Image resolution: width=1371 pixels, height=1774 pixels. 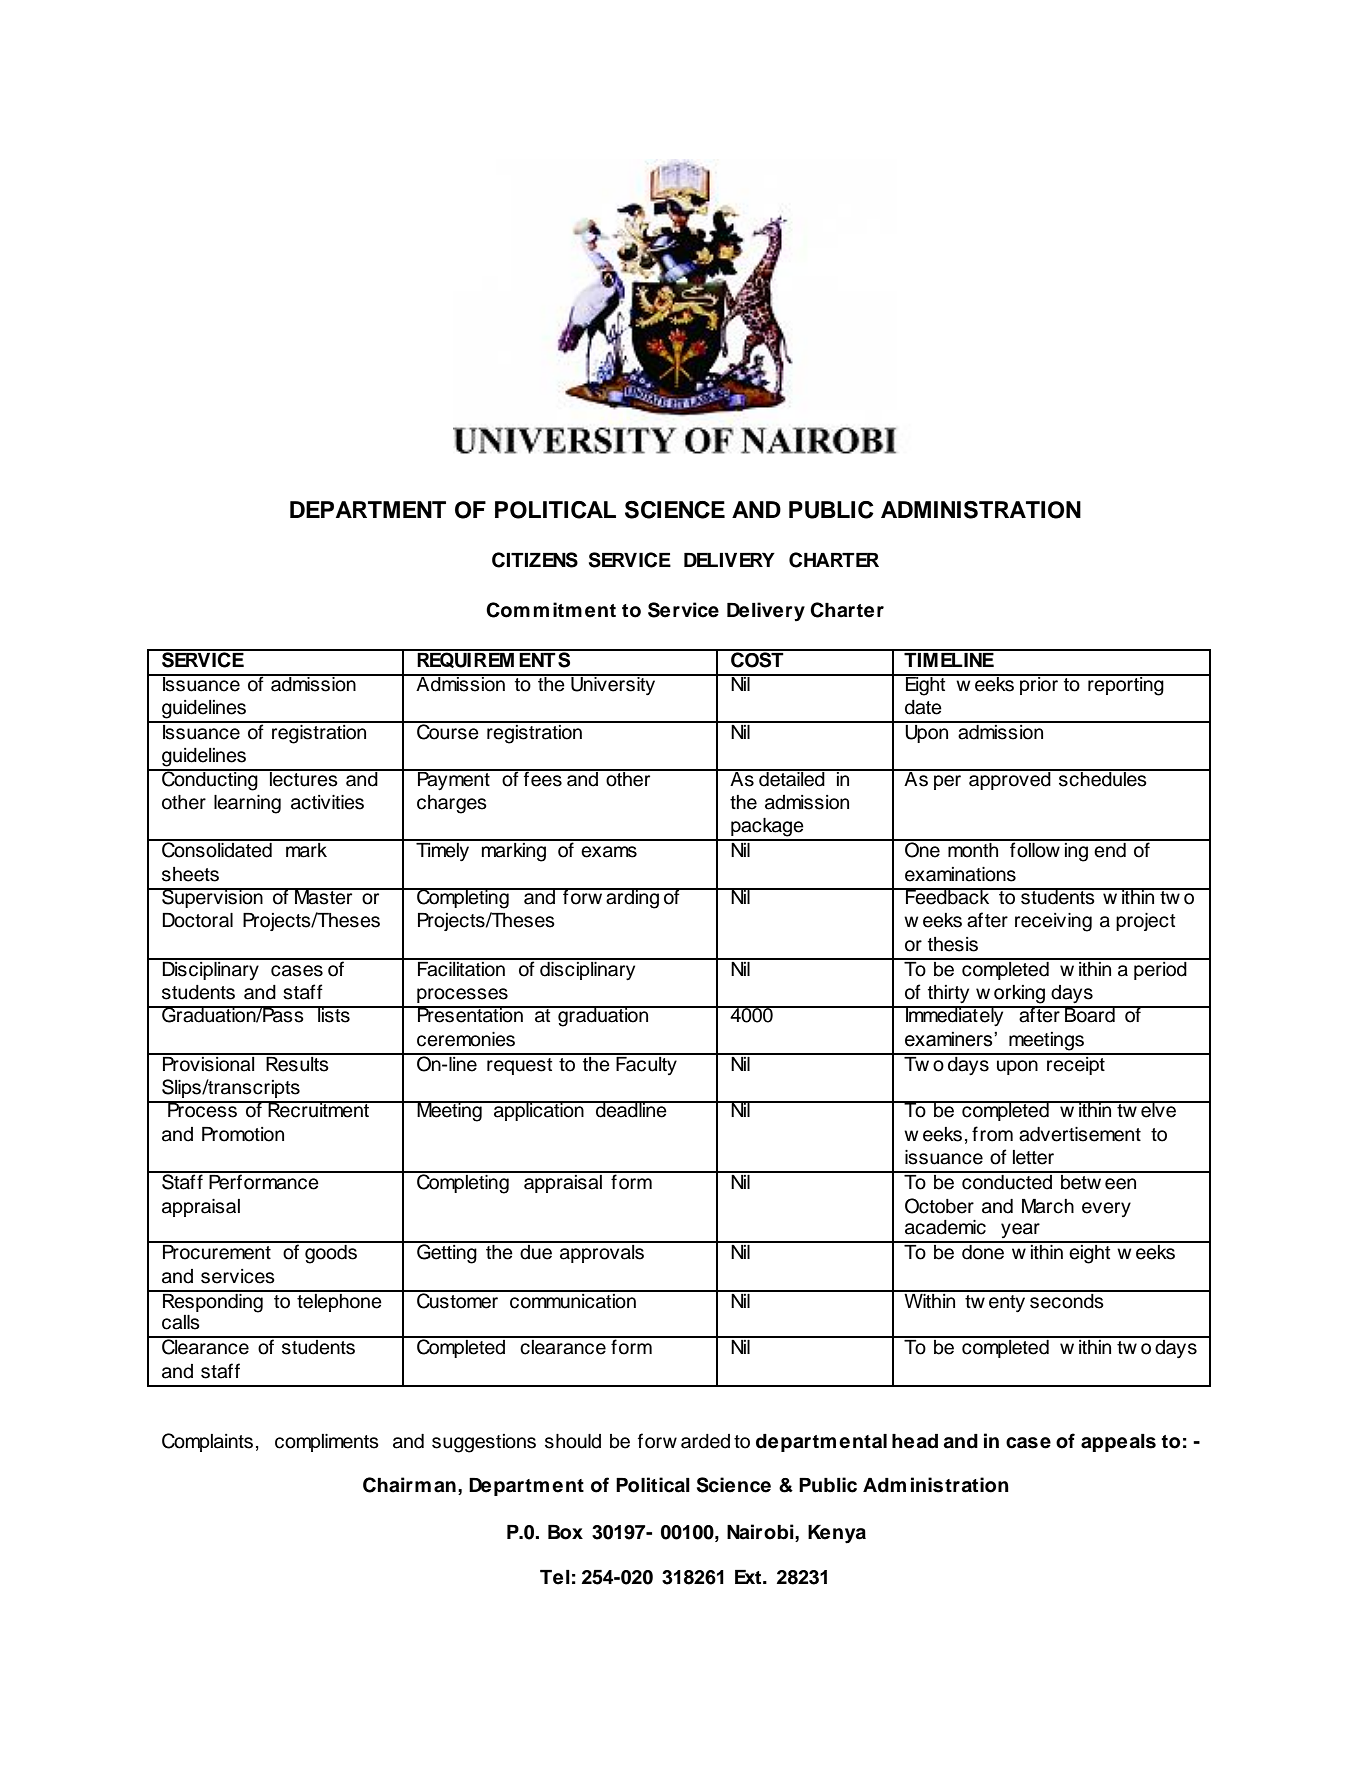 What do you see at coordinates (757, 659) in the screenshot?
I see `COST` at bounding box center [757, 659].
